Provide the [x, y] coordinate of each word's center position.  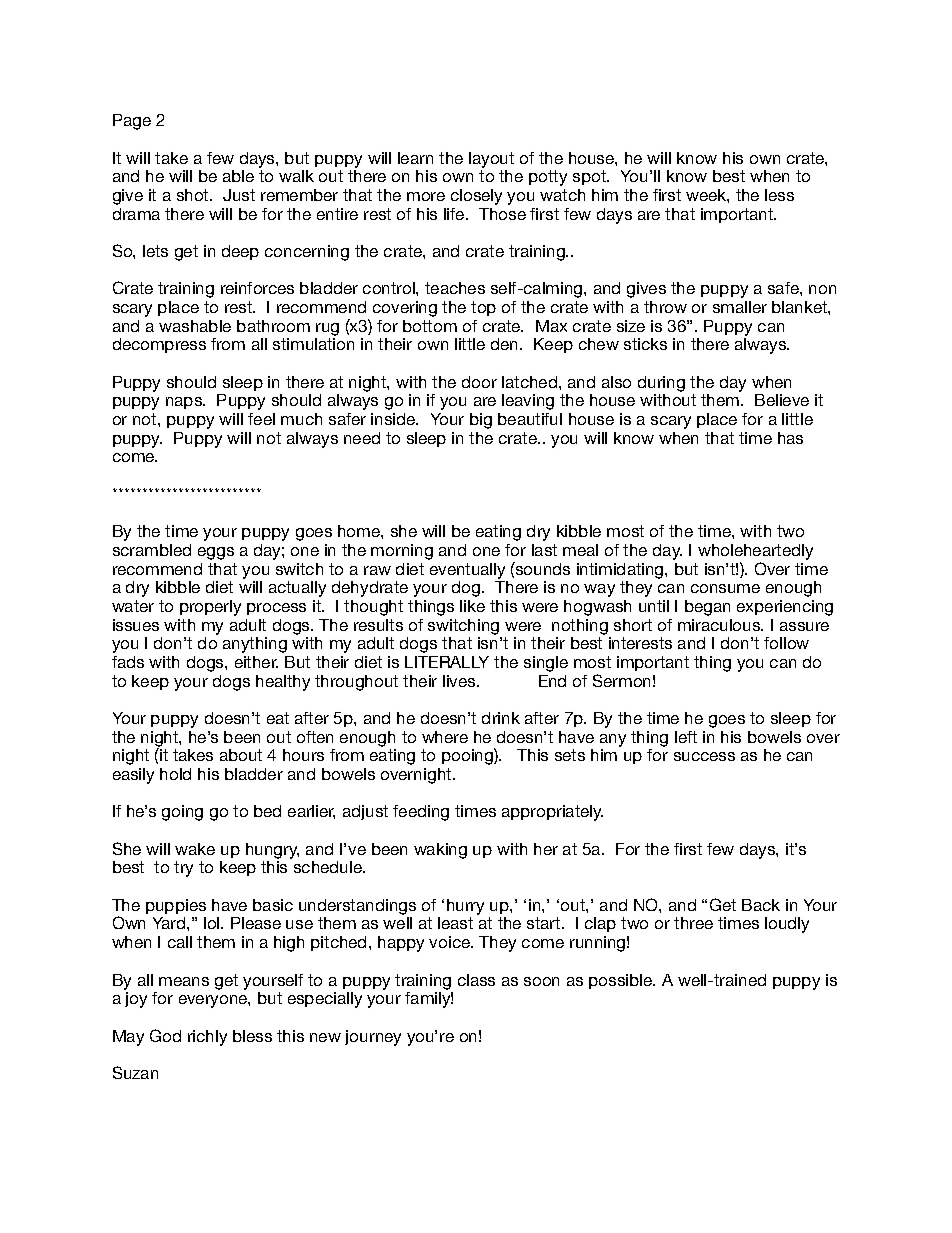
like [472, 606]
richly [207, 1038]
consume [725, 588]
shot [194, 195]
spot [590, 177]
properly [210, 608]
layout [491, 160]
